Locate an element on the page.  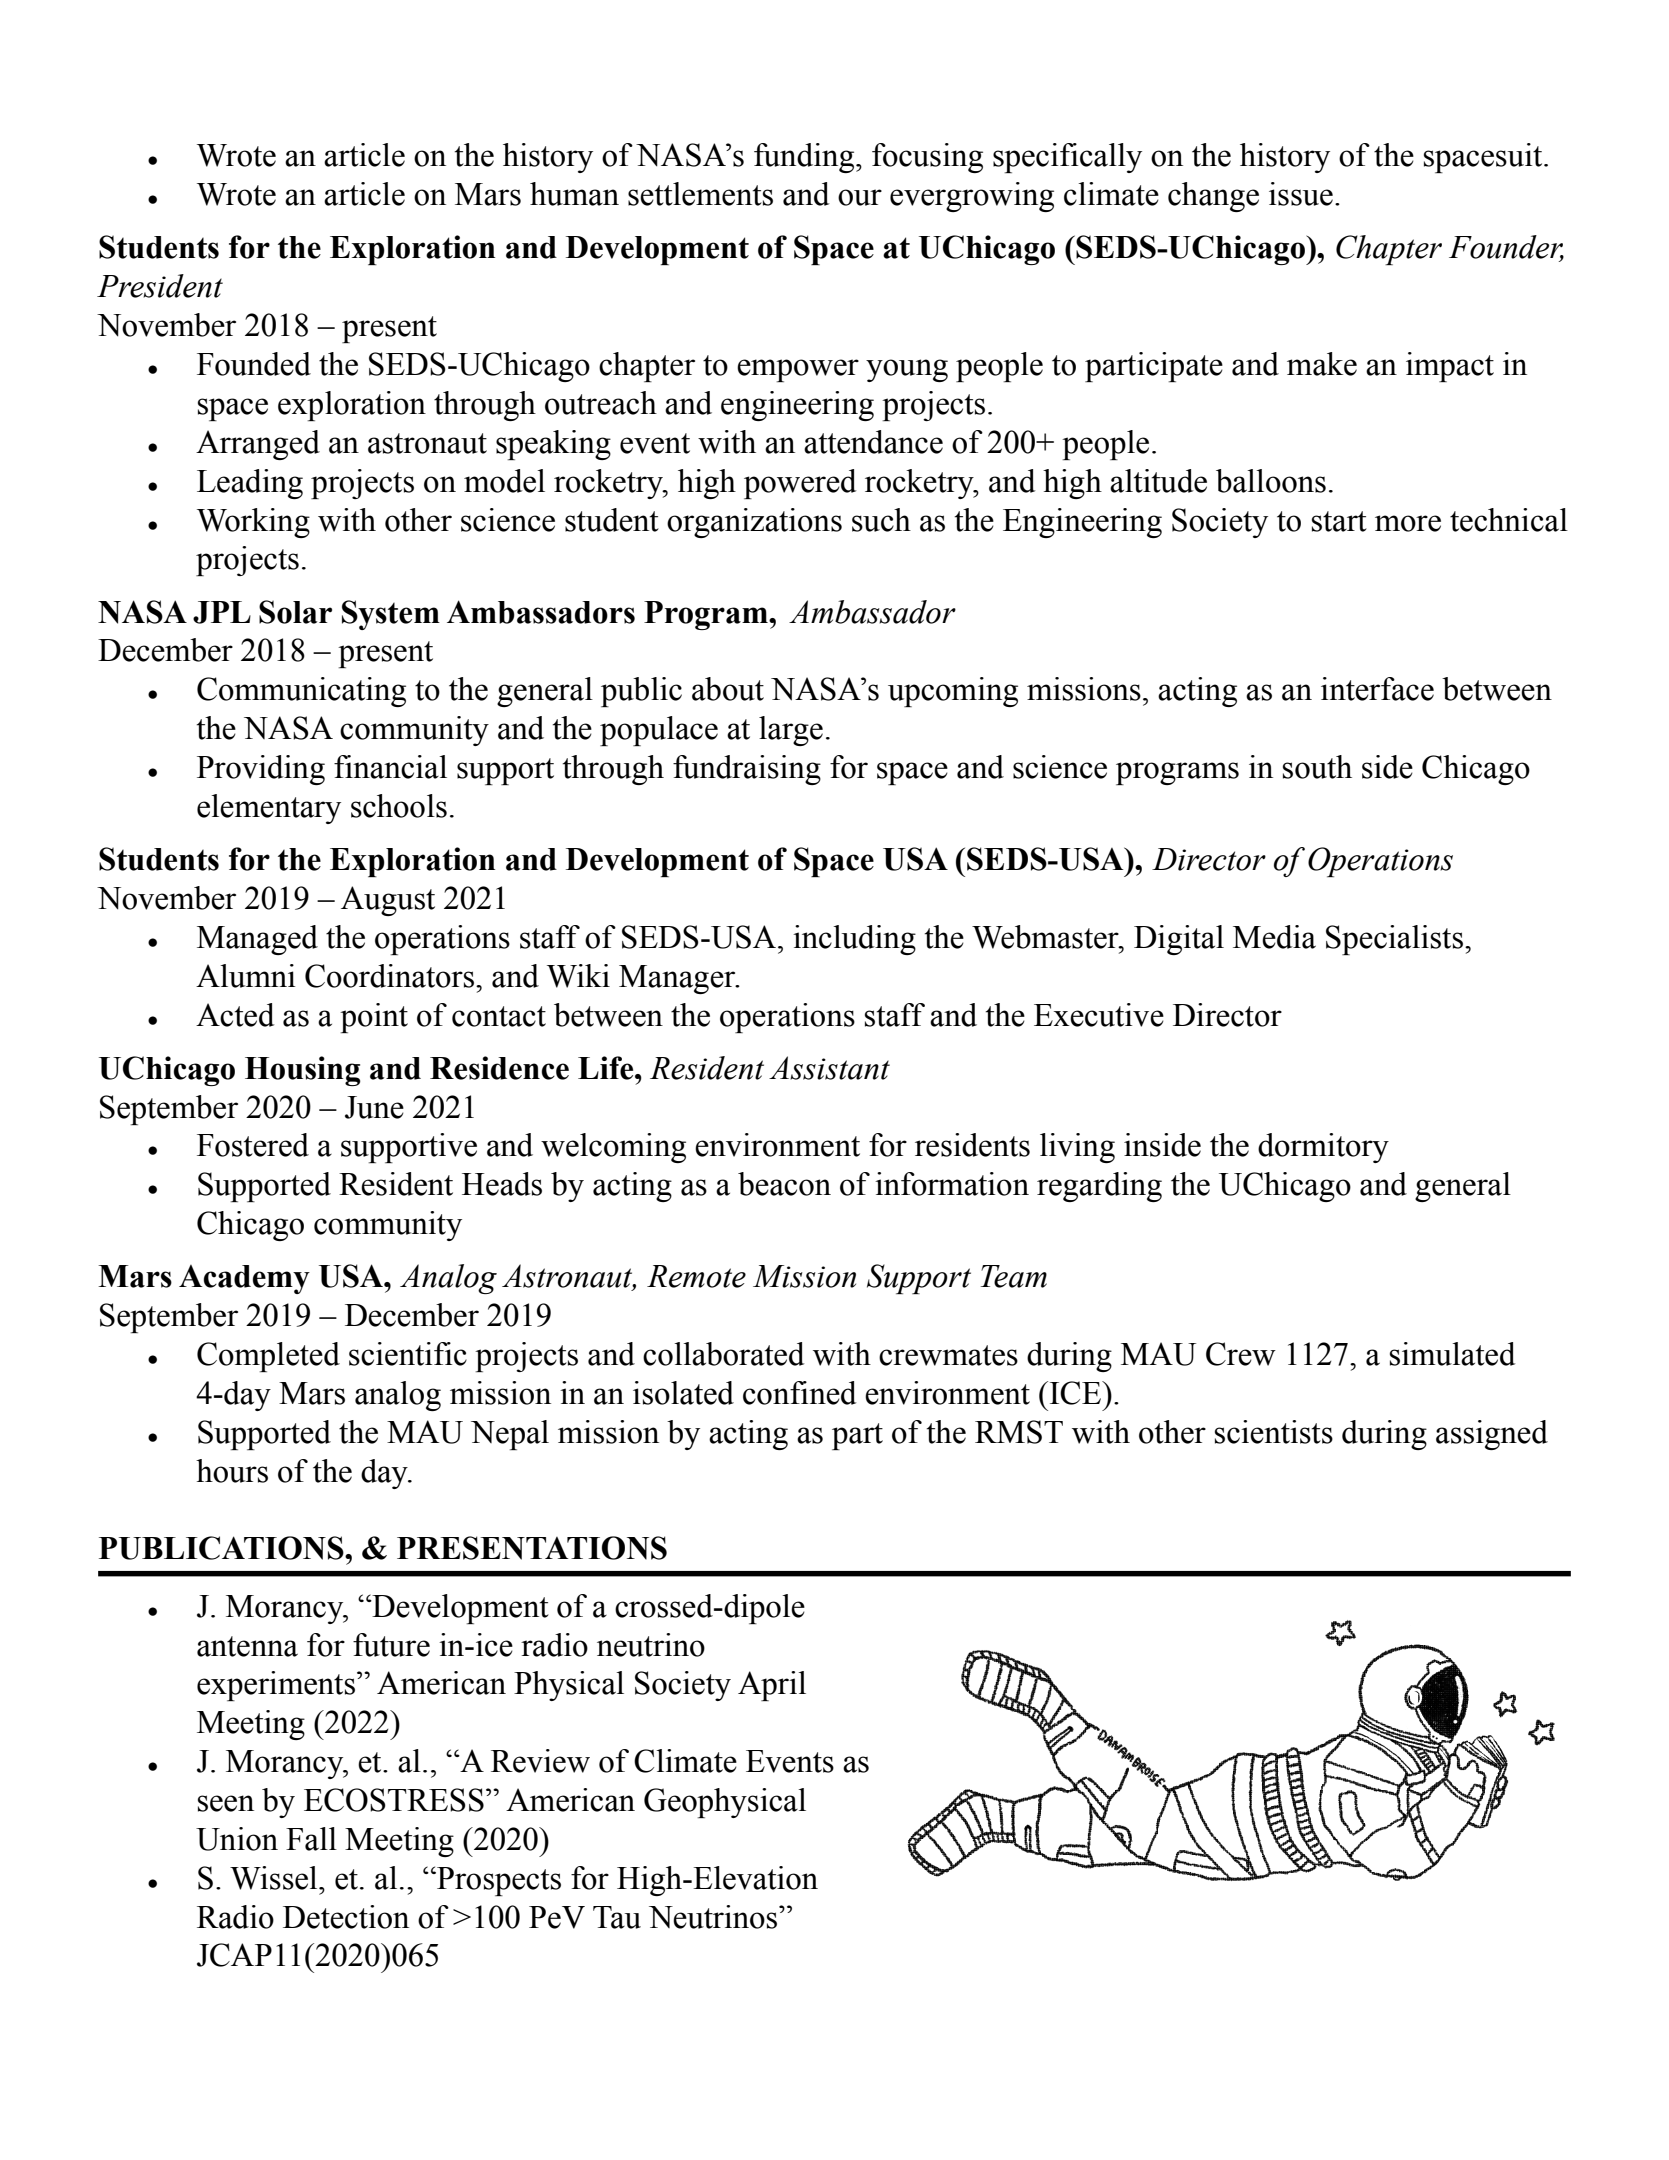
human is located at coordinates (574, 194).
